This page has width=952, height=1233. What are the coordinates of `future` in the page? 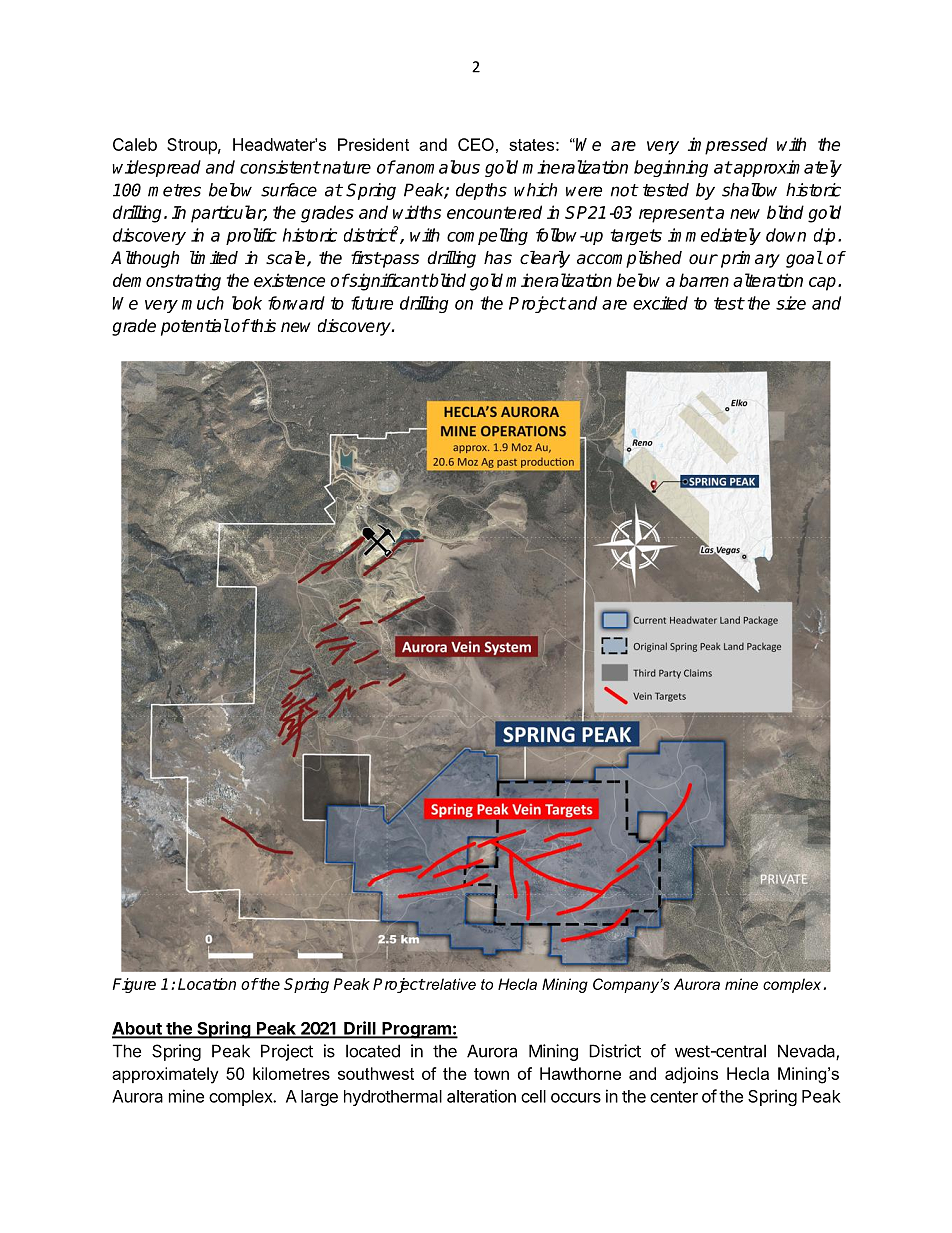 It's located at (372, 303).
